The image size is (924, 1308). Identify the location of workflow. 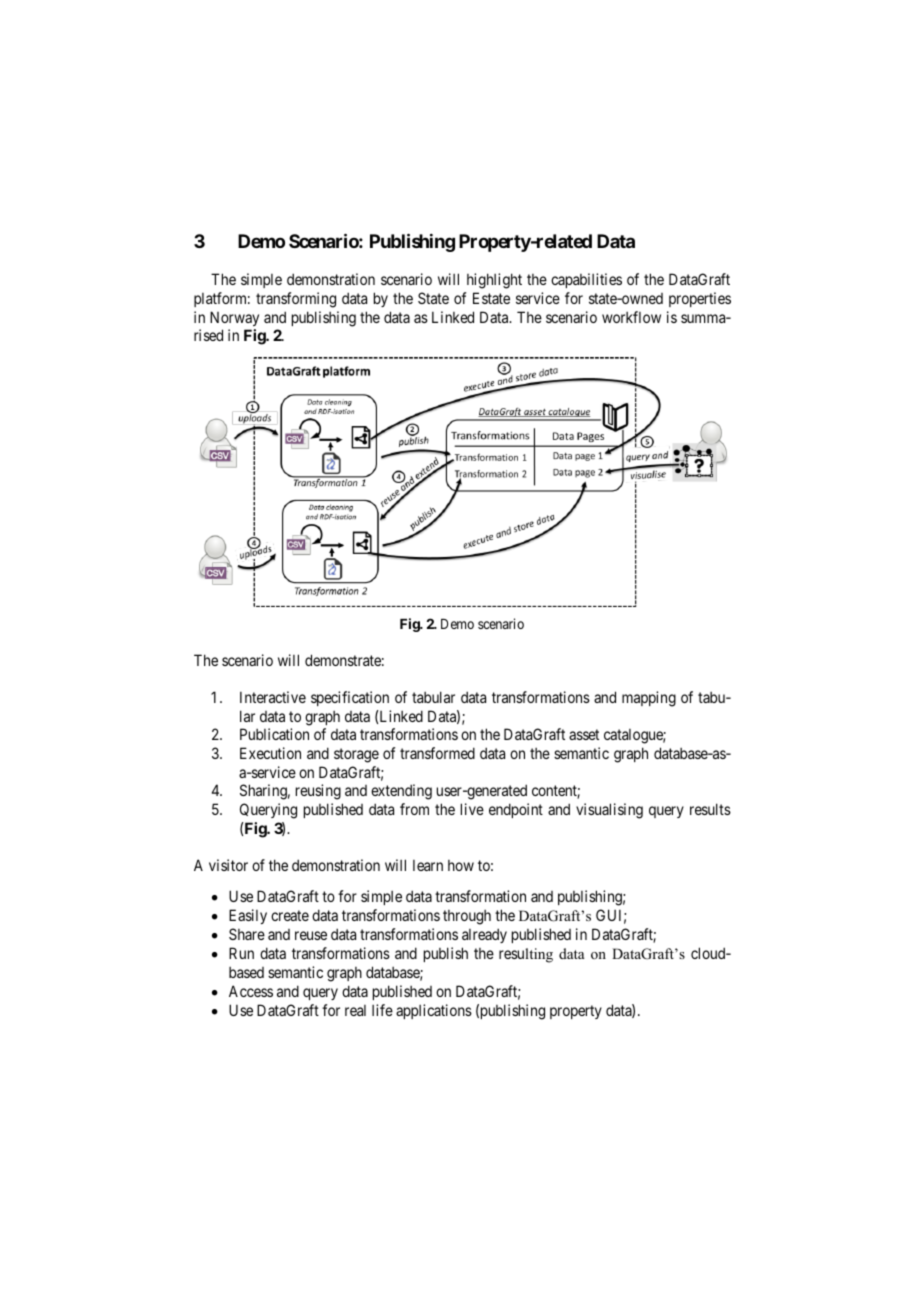
(631, 317).
